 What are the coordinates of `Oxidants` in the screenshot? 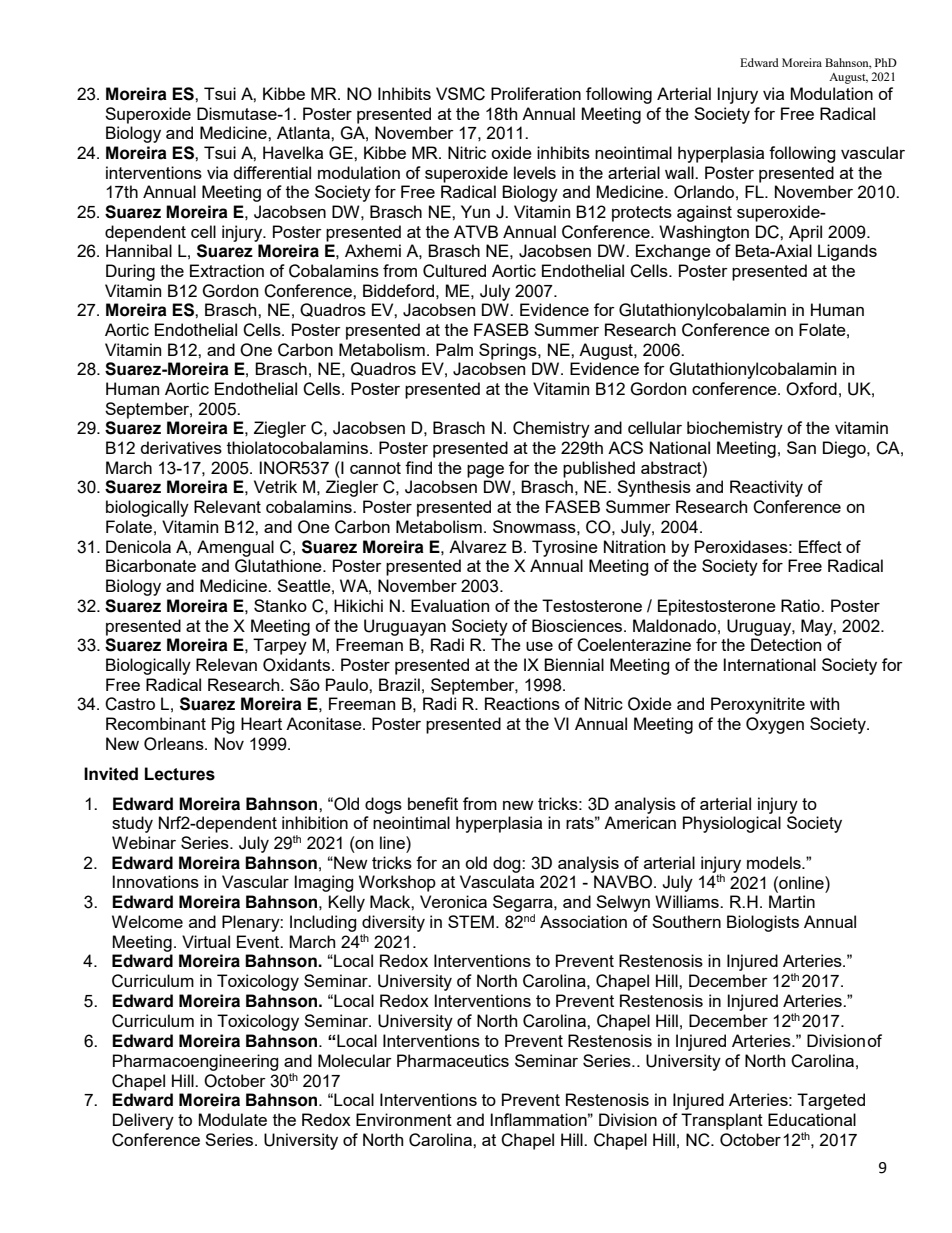 It's located at (296, 665).
